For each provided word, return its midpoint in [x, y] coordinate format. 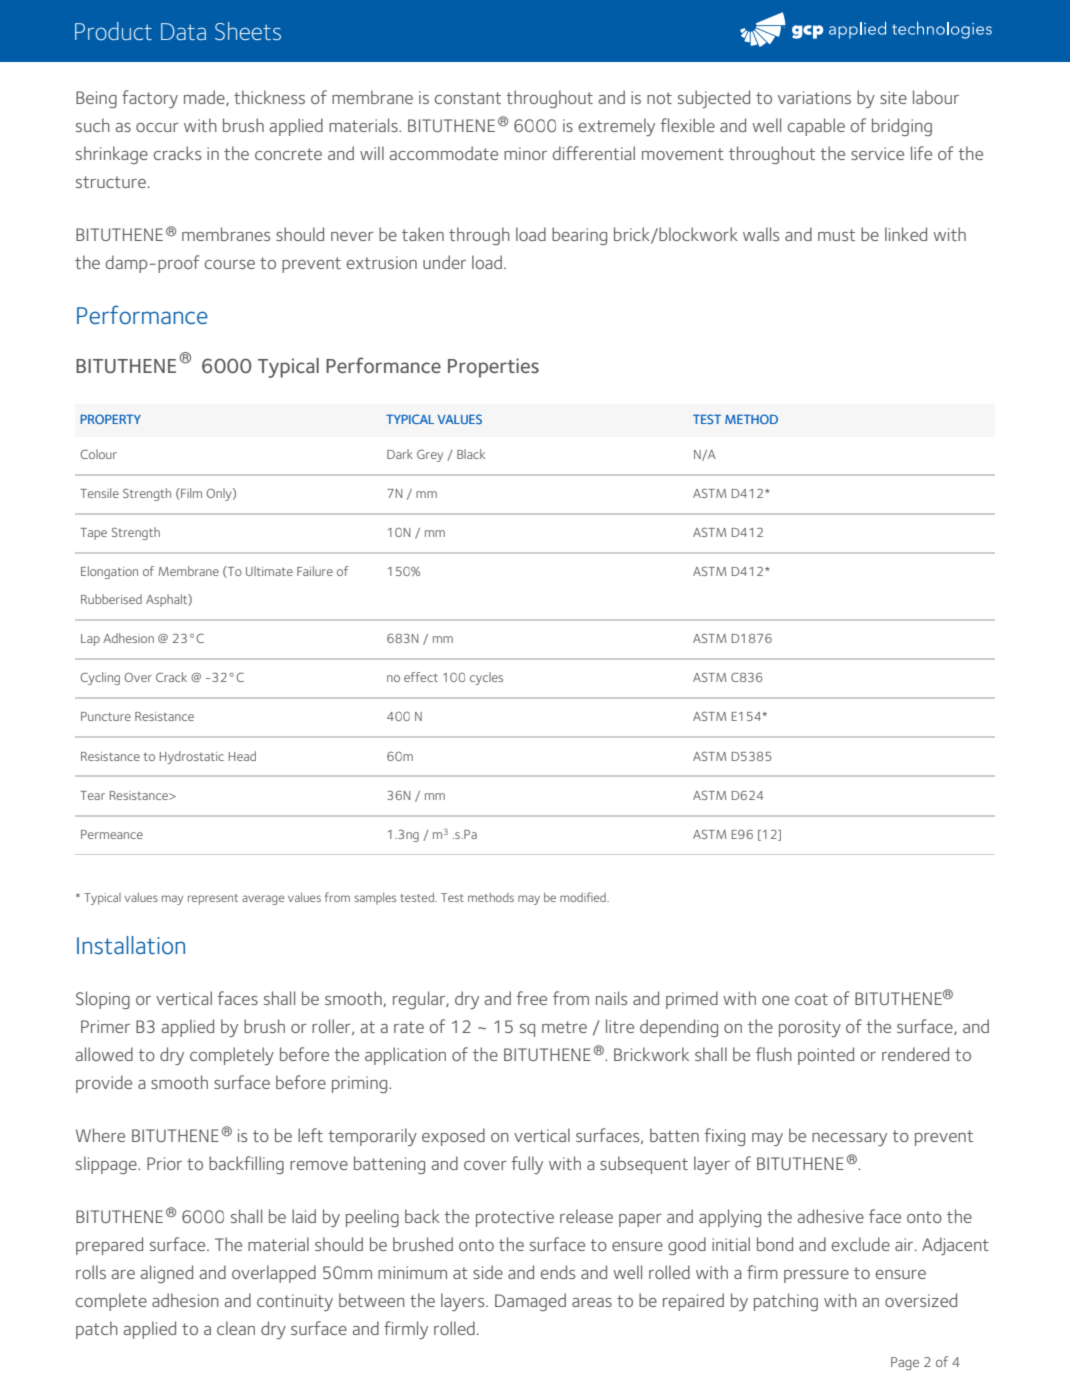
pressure [816, 1276]
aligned [166, 1274]
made [205, 98]
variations [814, 97]
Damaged [530, 1302]
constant [468, 98]
